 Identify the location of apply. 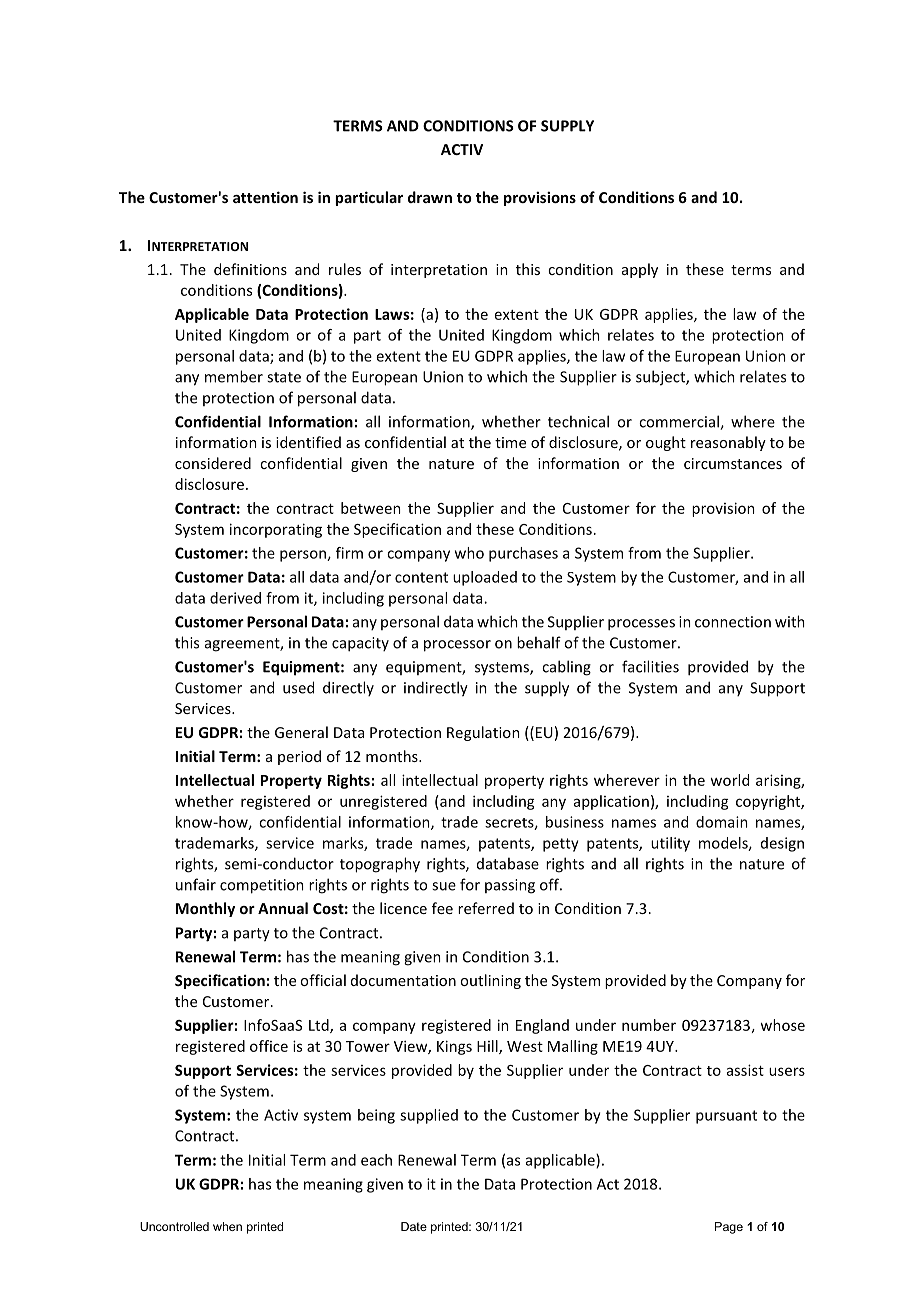
(640, 270).
